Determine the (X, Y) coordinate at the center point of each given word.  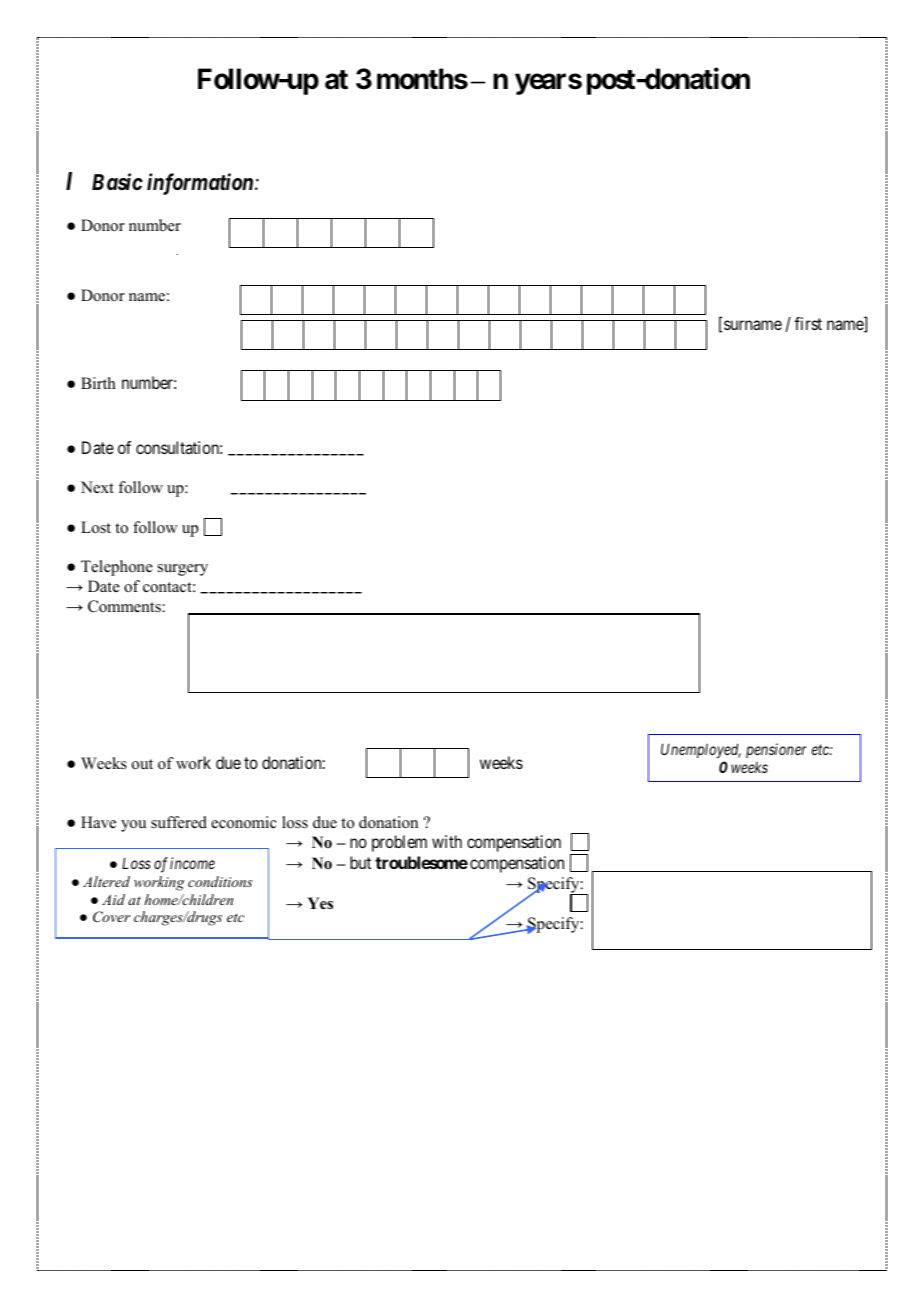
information (201, 184)
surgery (183, 570)
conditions (220, 881)
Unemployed (701, 750)
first (808, 323)
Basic (117, 181)
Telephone (117, 568)
